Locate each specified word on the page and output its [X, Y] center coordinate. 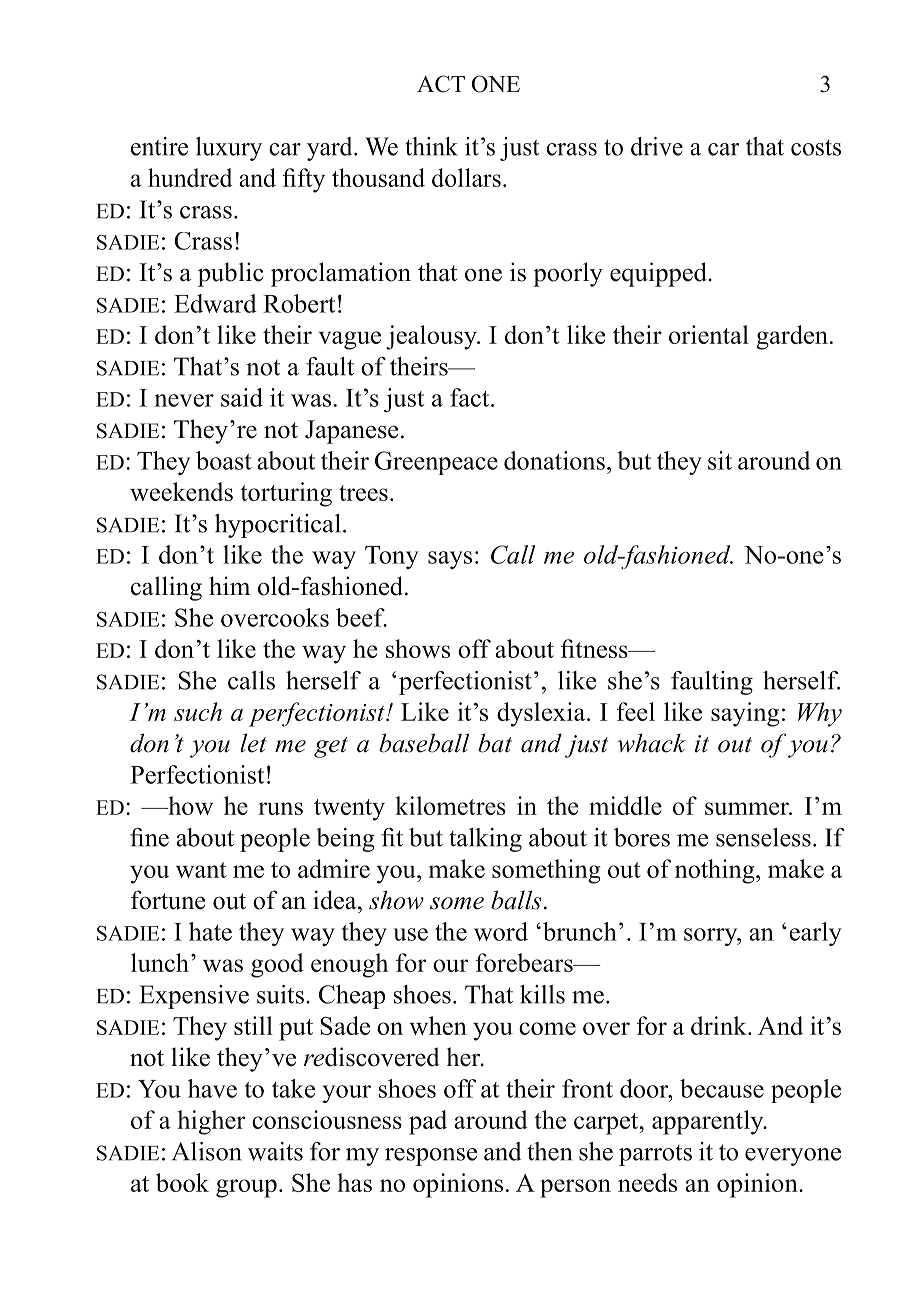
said [242, 397]
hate [210, 931]
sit [720, 460]
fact [471, 397]
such [198, 711]
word [501, 931]
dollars [466, 177]
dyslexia [542, 714]
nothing [716, 871]
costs [816, 147]
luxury [229, 149]
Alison [207, 1151]
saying [745, 714]
